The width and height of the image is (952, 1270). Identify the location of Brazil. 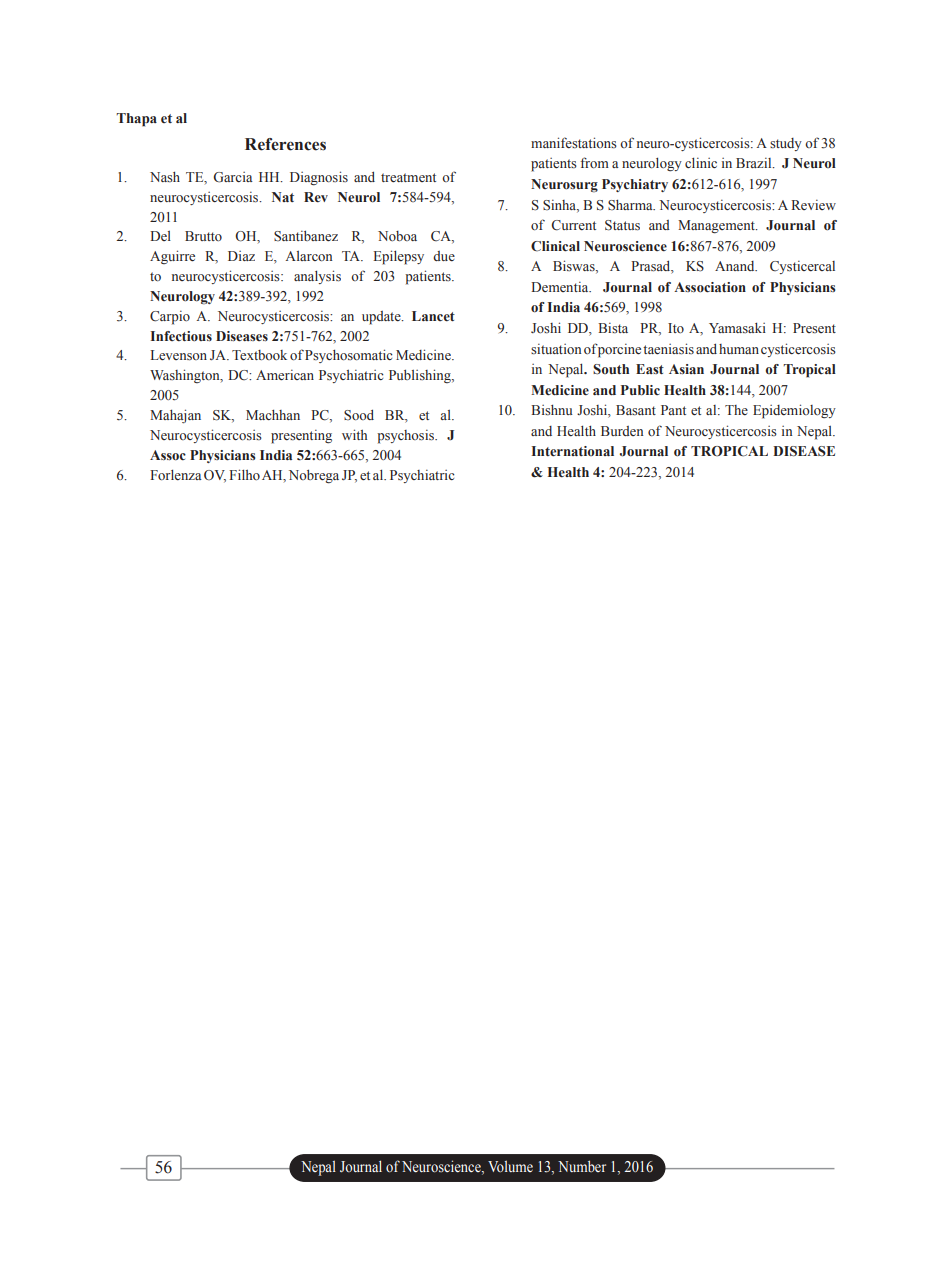
(755, 163).
